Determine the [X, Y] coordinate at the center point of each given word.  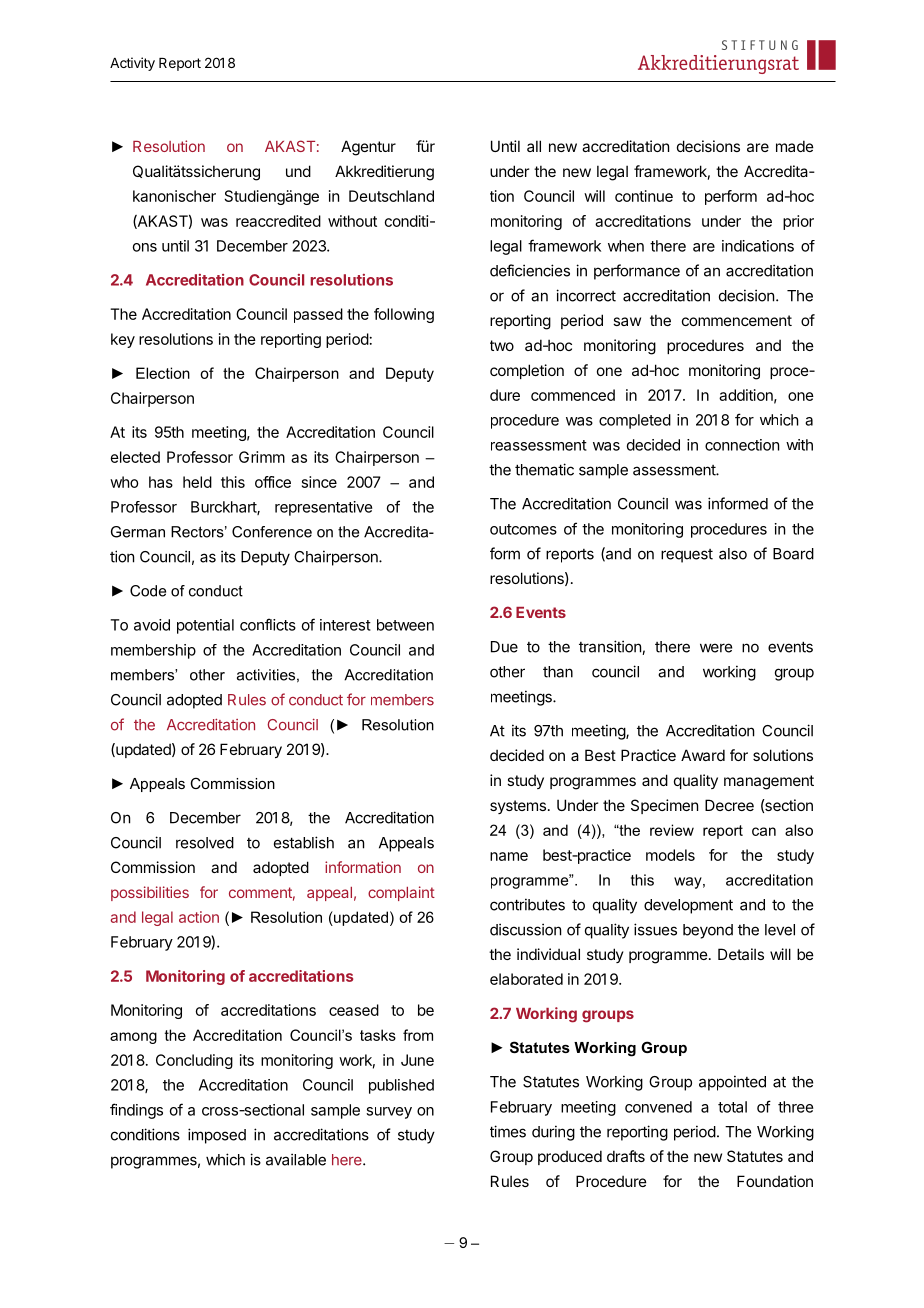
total [732, 1107]
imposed [217, 1136]
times [508, 1131]
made [795, 146]
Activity [132, 64]
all [534, 146]
